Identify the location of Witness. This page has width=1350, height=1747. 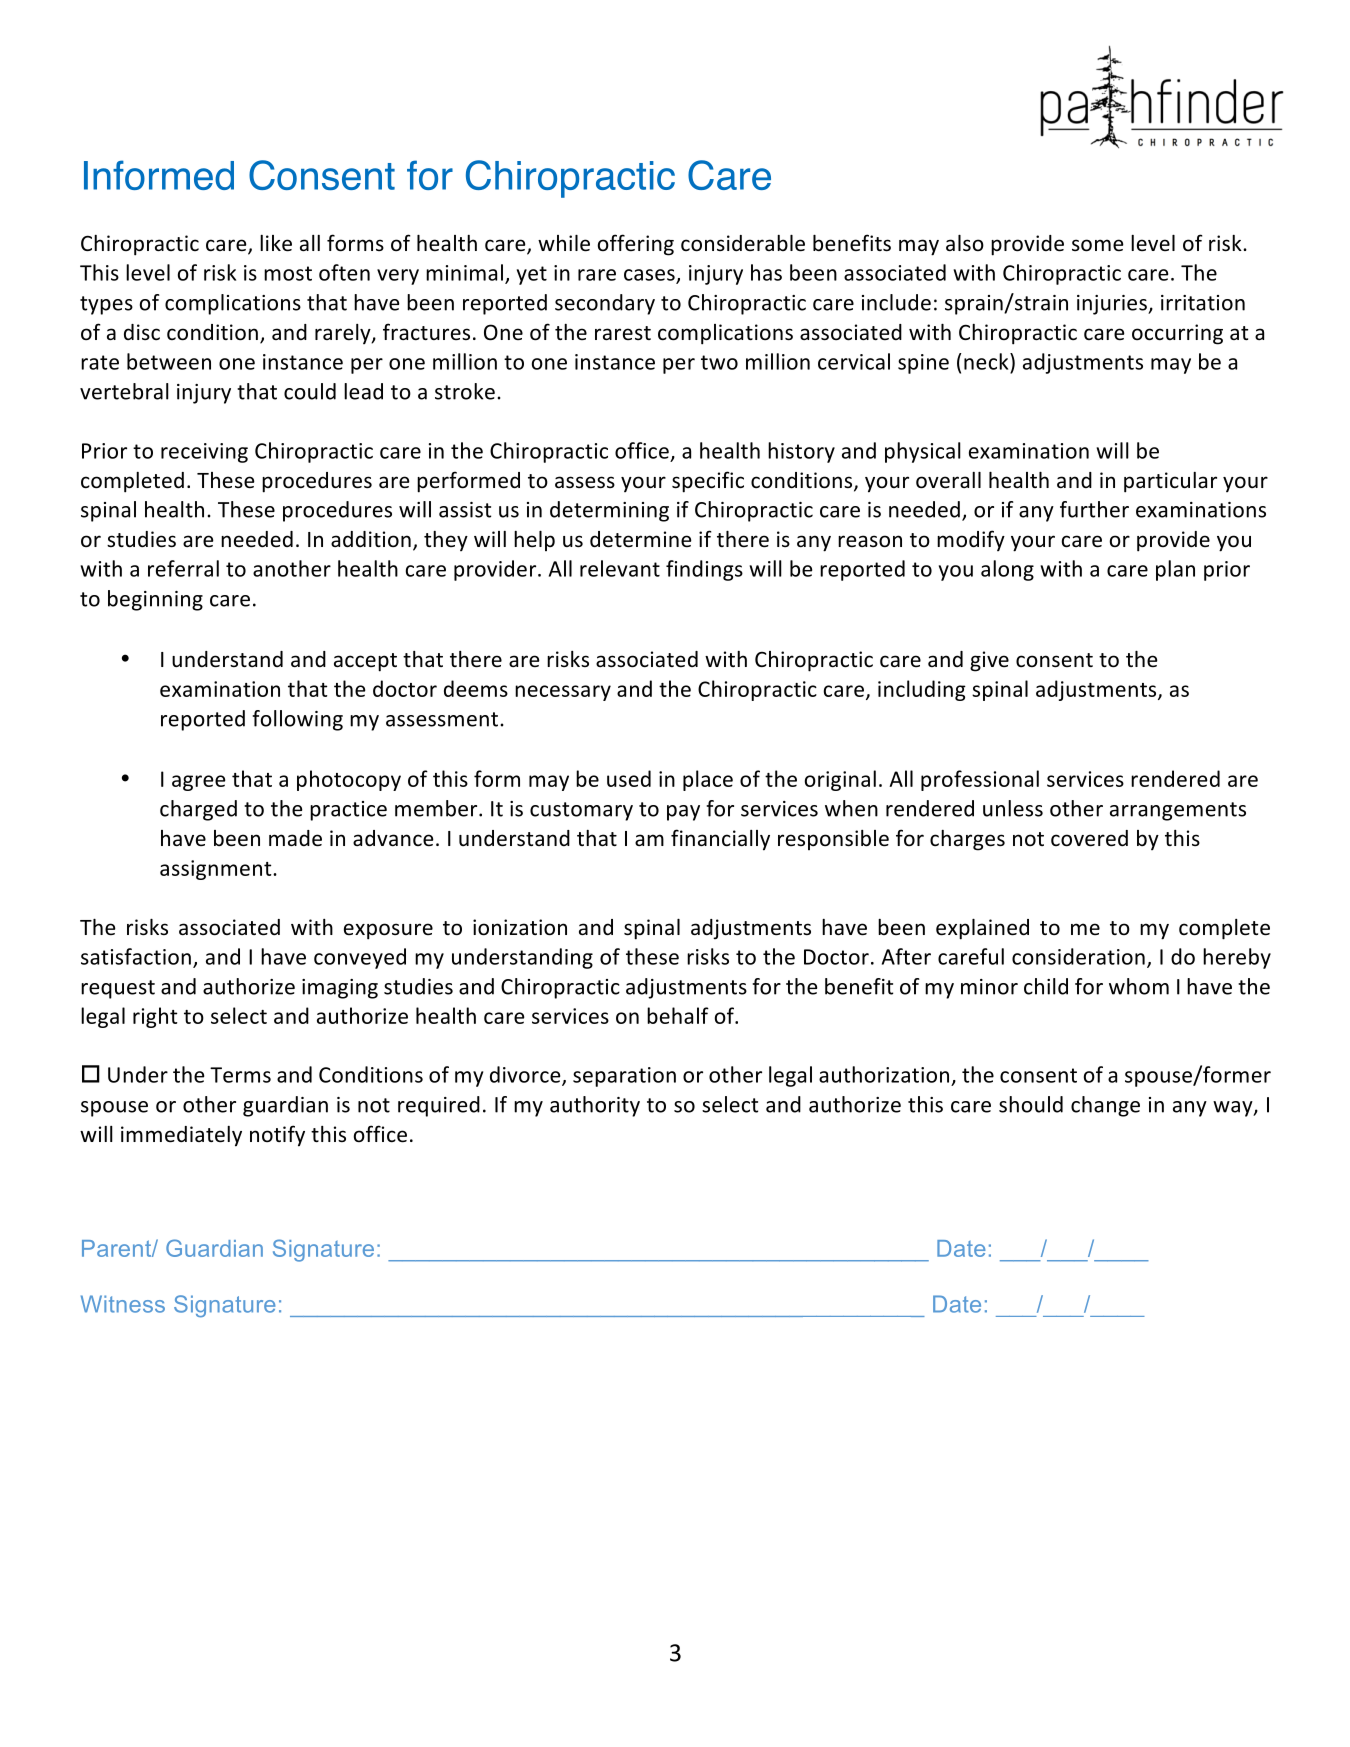
(123, 1304).
